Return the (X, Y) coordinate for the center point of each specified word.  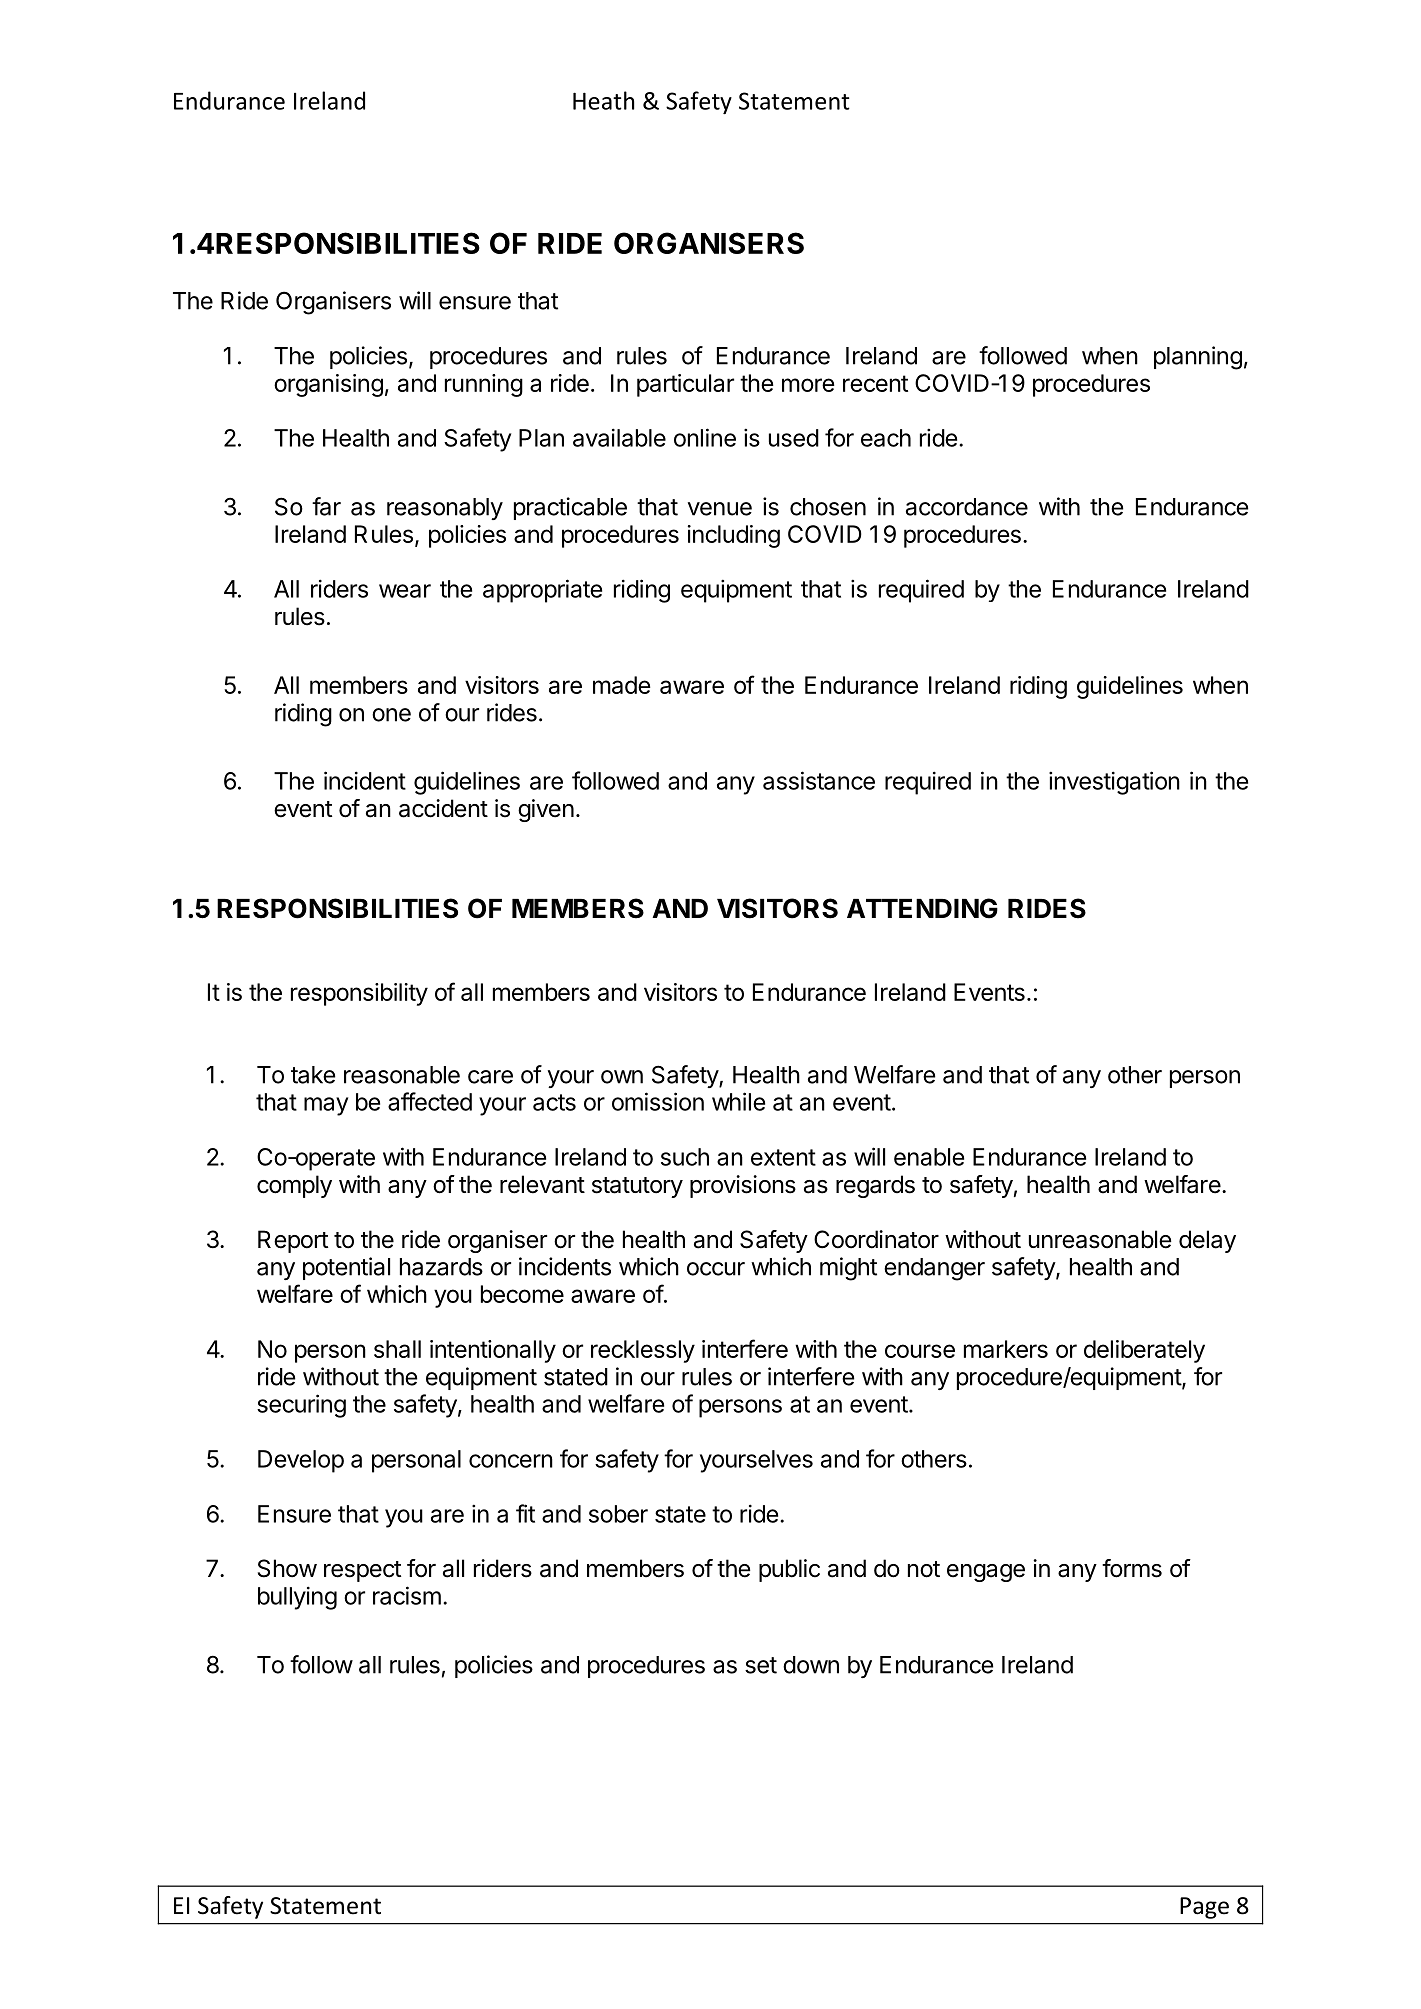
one (391, 715)
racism (407, 1595)
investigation (1114, 783)
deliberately (1144, 1351)
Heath (603, 100)
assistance (819, 780)
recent (875, 383)
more (808, 385)
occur (716, 1269)
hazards (441, 1267)
